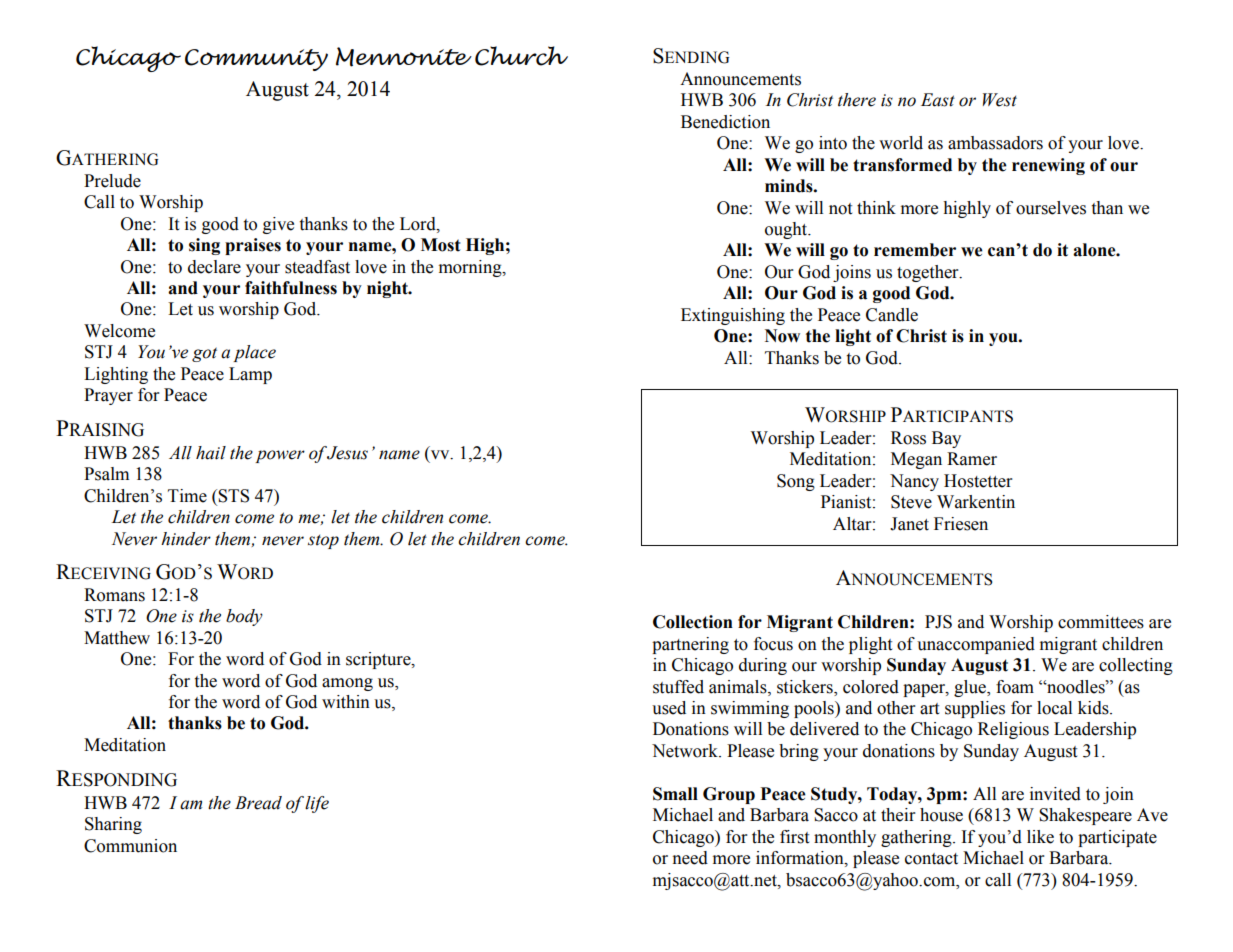  I want to click on need, so click(690, 858).
